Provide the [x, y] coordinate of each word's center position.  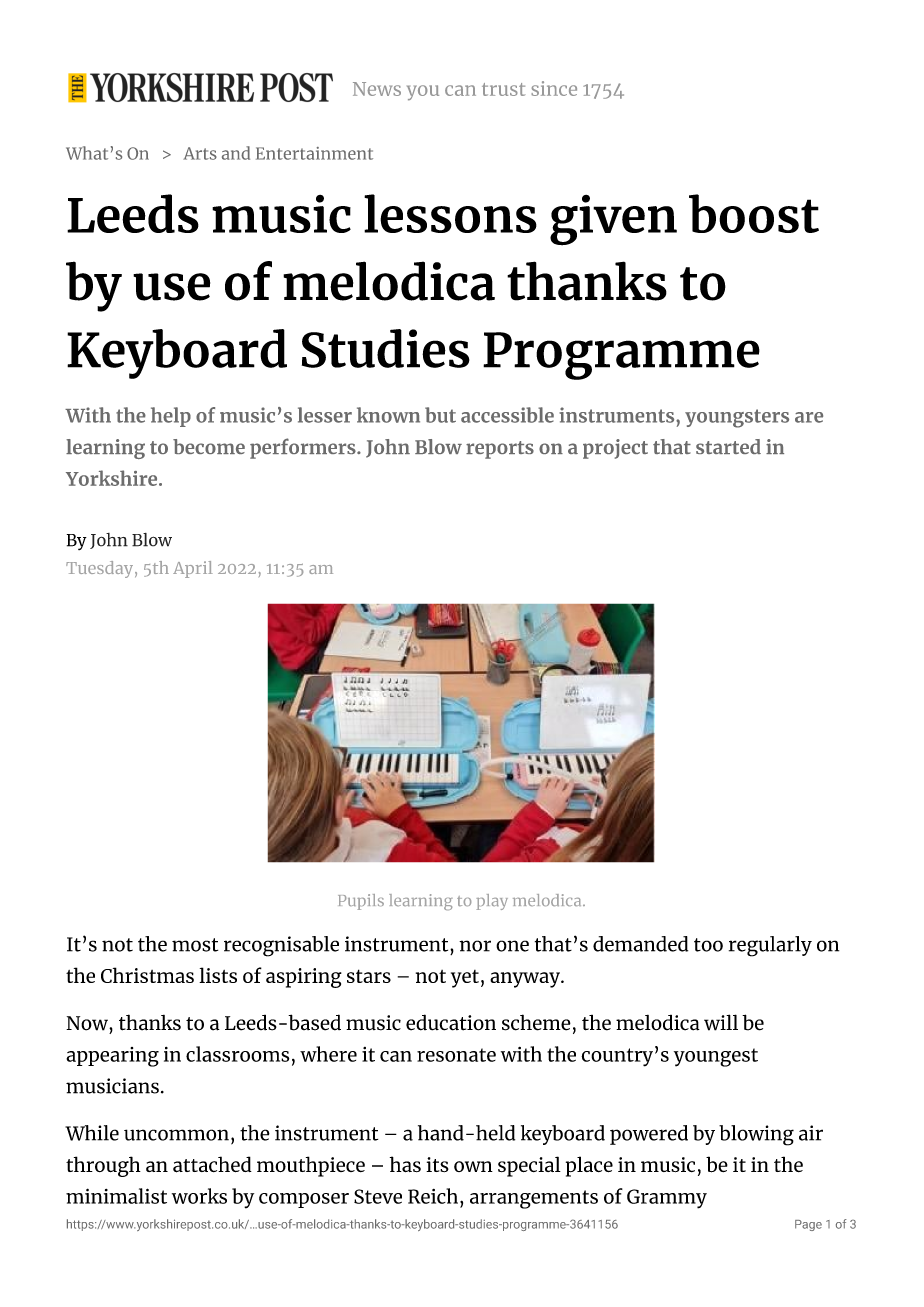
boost [754, 213]
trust [503, 89]
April [193, 569]
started [728, 446]
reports [500, 450]
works [199, 1196]
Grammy [667, 1199]
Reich [433, 1196]
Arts [200, 153]
